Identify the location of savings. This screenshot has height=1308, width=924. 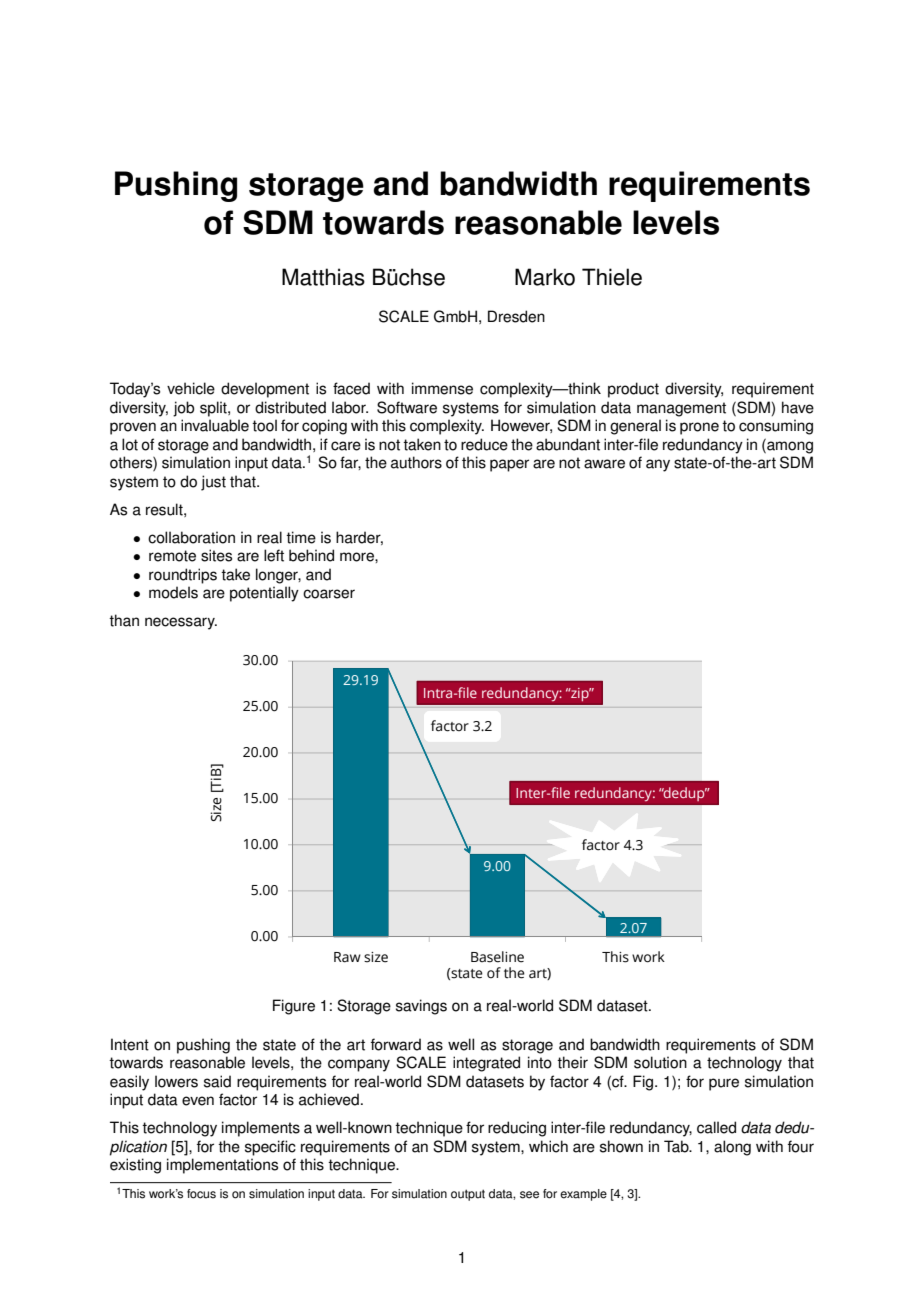
(421, 1007).
